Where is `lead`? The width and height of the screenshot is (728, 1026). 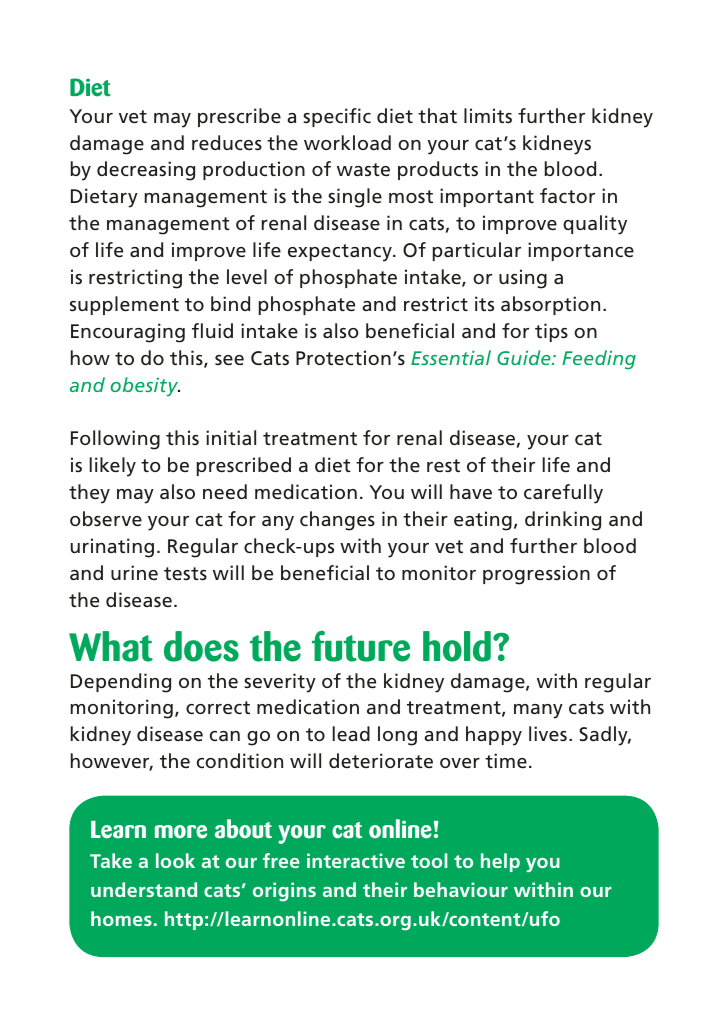 lead is located at coordinates (351, 733).
